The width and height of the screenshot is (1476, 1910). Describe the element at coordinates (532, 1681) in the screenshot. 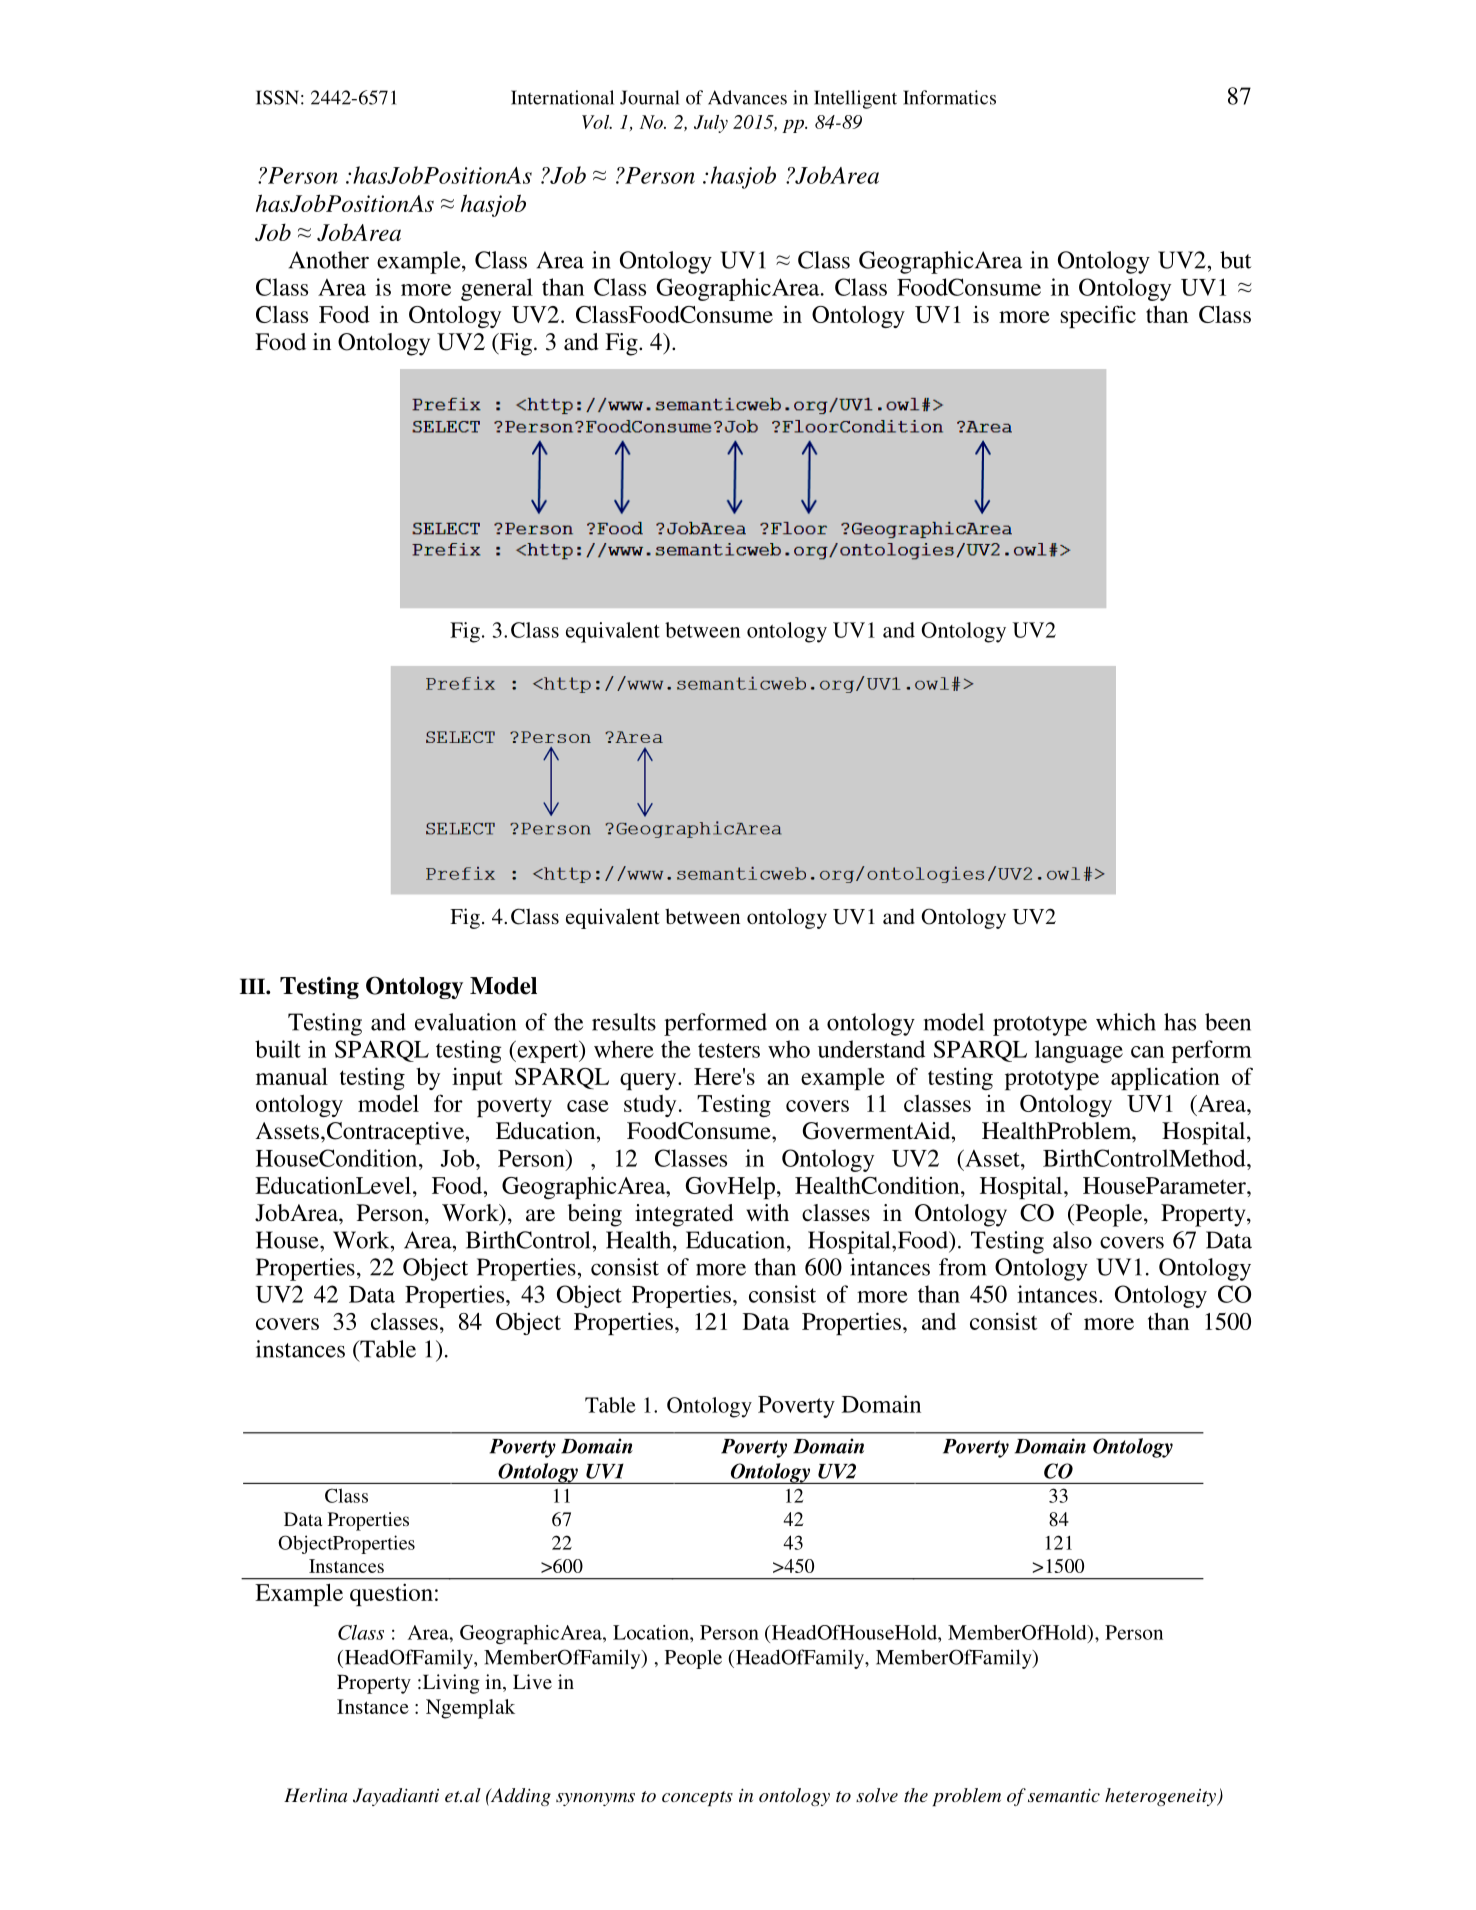

I see `Live` at that location.
